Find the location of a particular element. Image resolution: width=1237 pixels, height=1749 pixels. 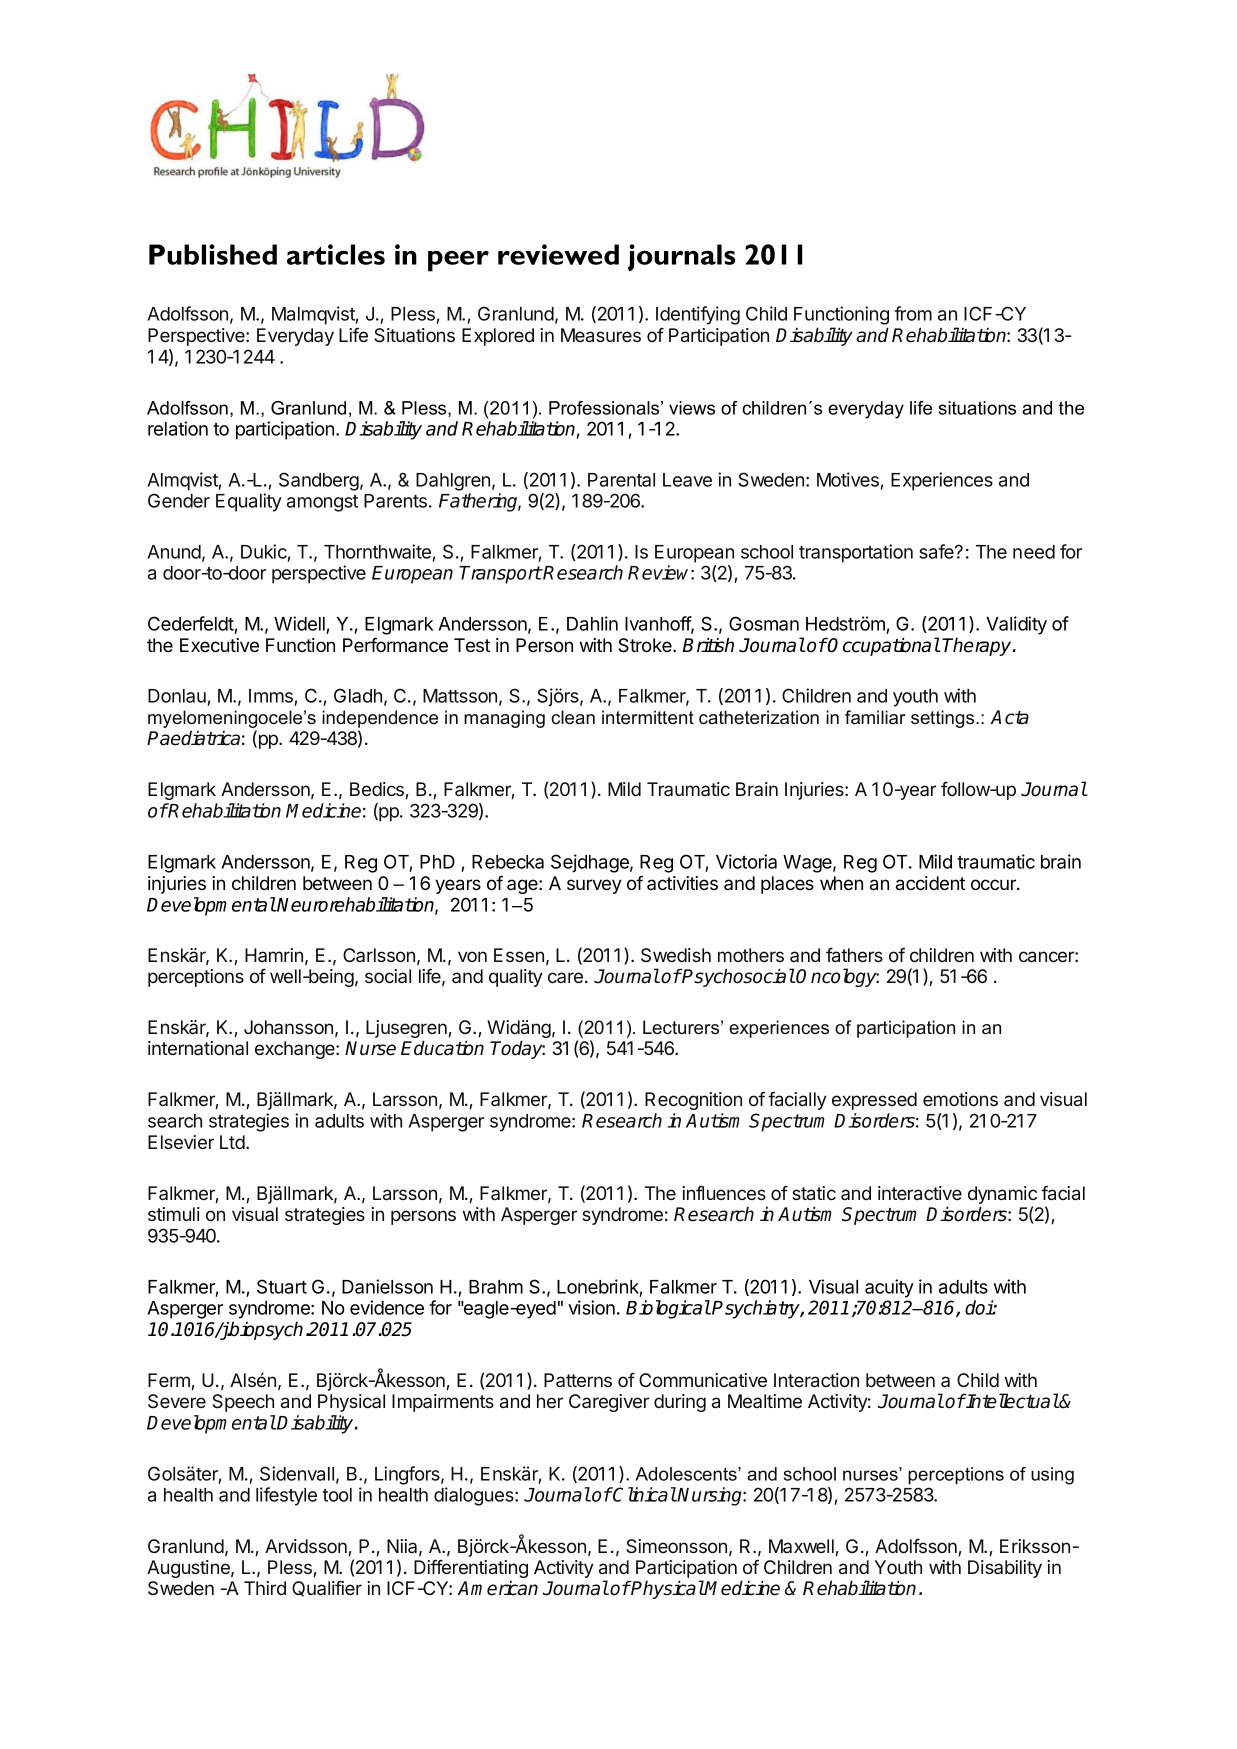

from is located at coordinates (913, 313).
